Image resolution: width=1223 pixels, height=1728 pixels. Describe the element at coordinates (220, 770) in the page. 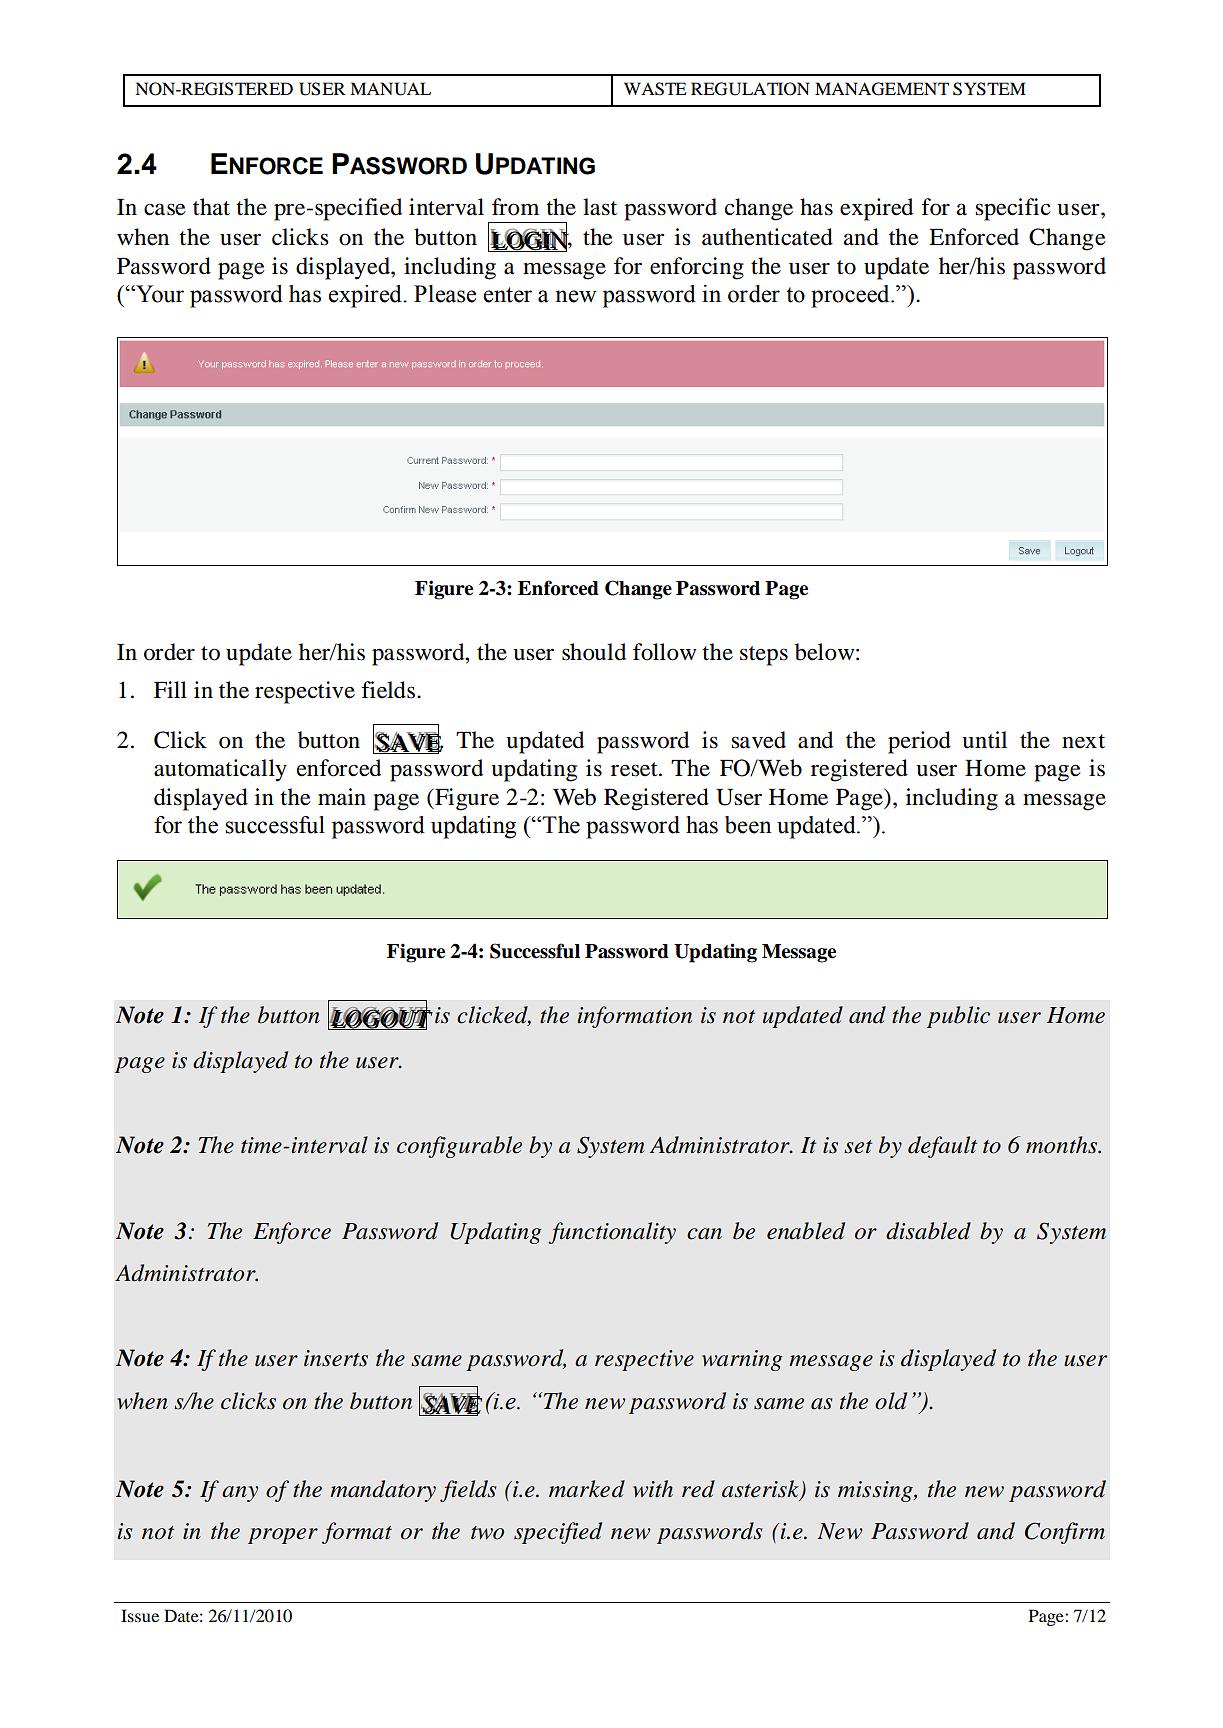

I see `automatically` at that location.
